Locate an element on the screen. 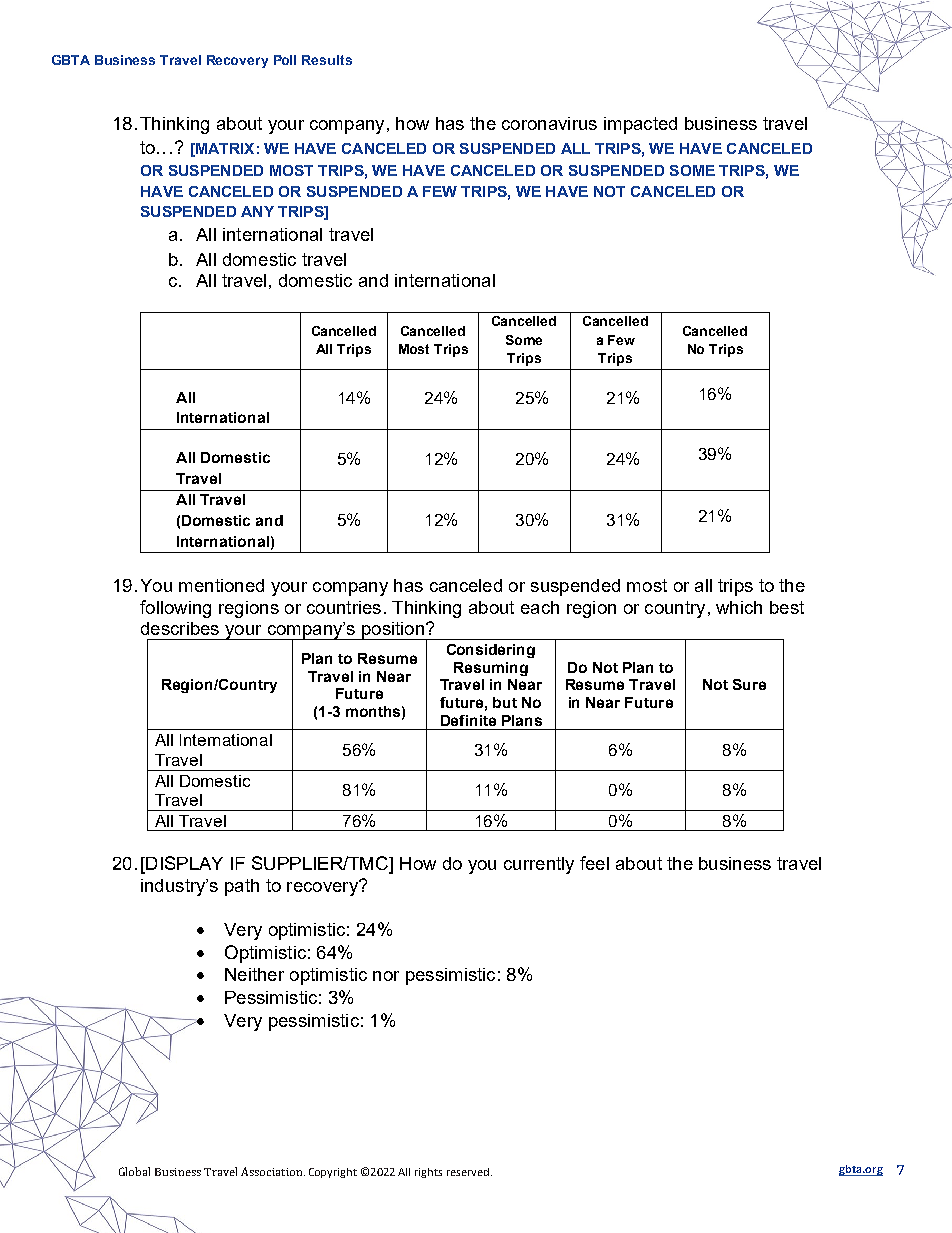 The width and height of the screenshot is (952, 1233). currently is located at coordinates (539, 865).
